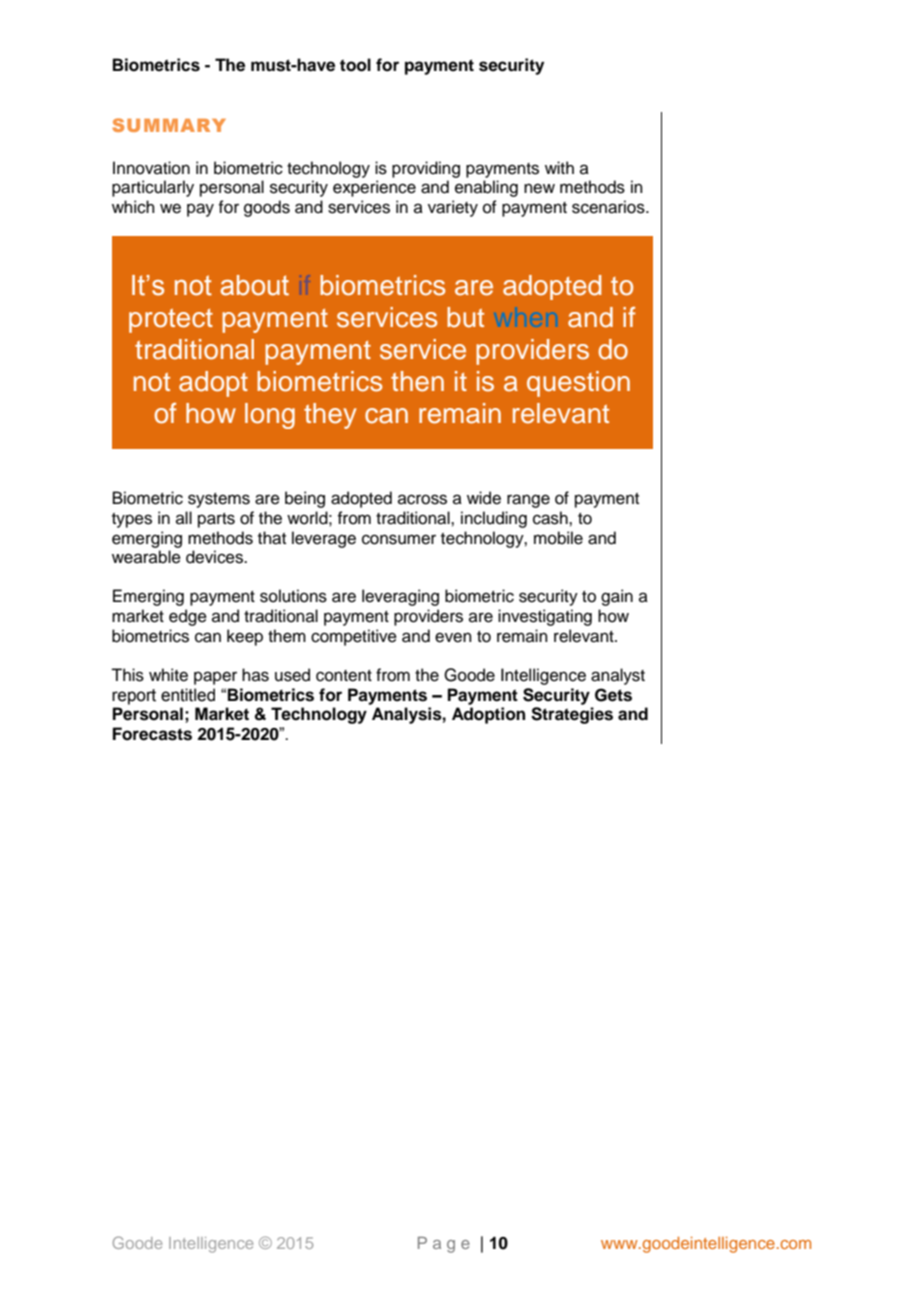 The width and height of the screenshot is (924, 1308). I want to click on devices, so click(216, 557).
